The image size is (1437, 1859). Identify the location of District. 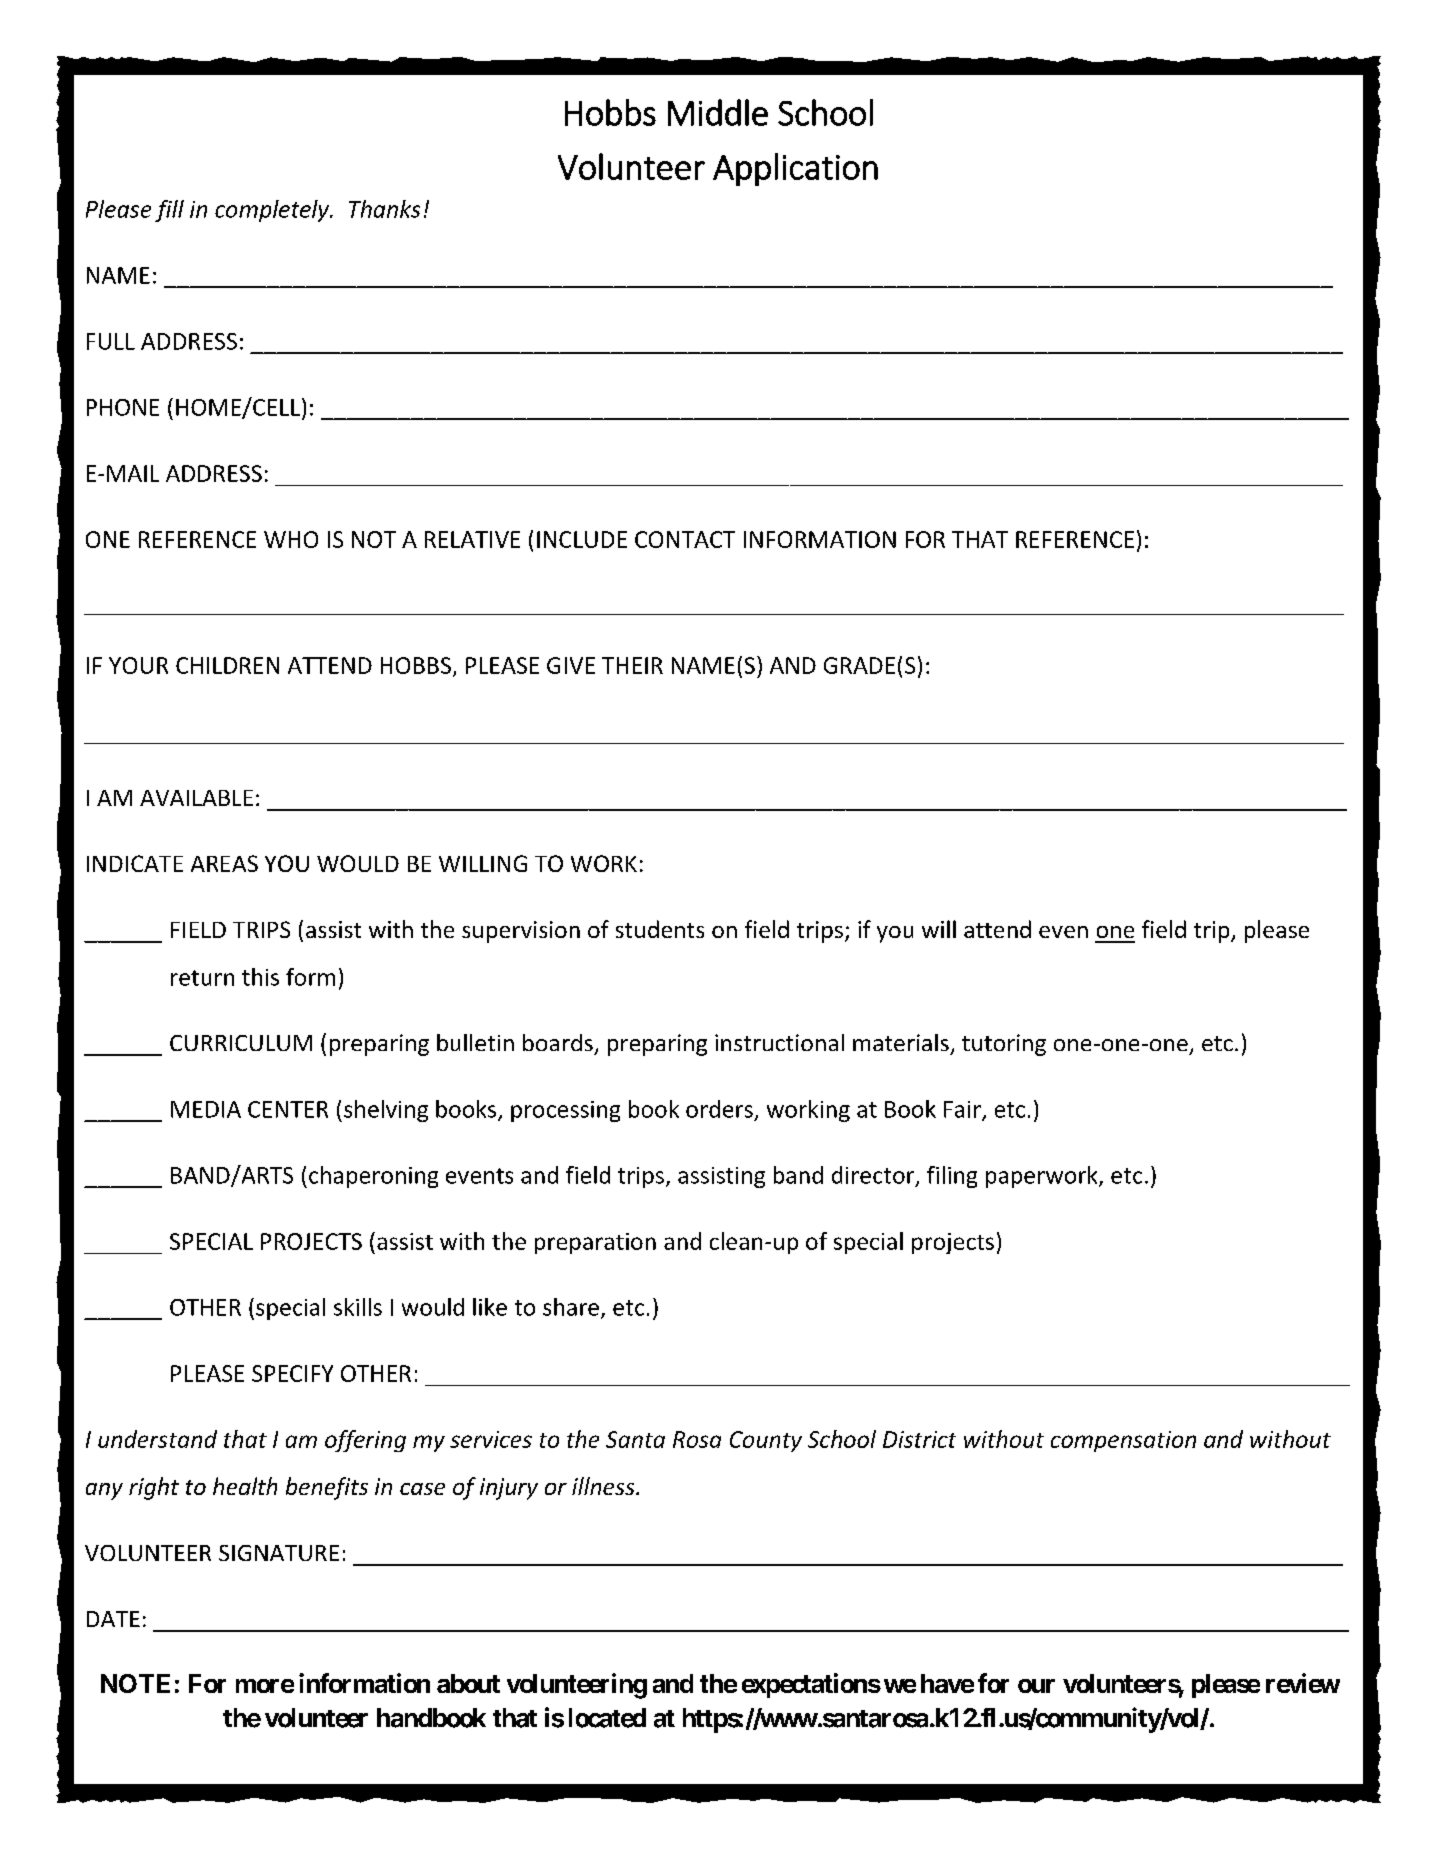
(919, 1439).
